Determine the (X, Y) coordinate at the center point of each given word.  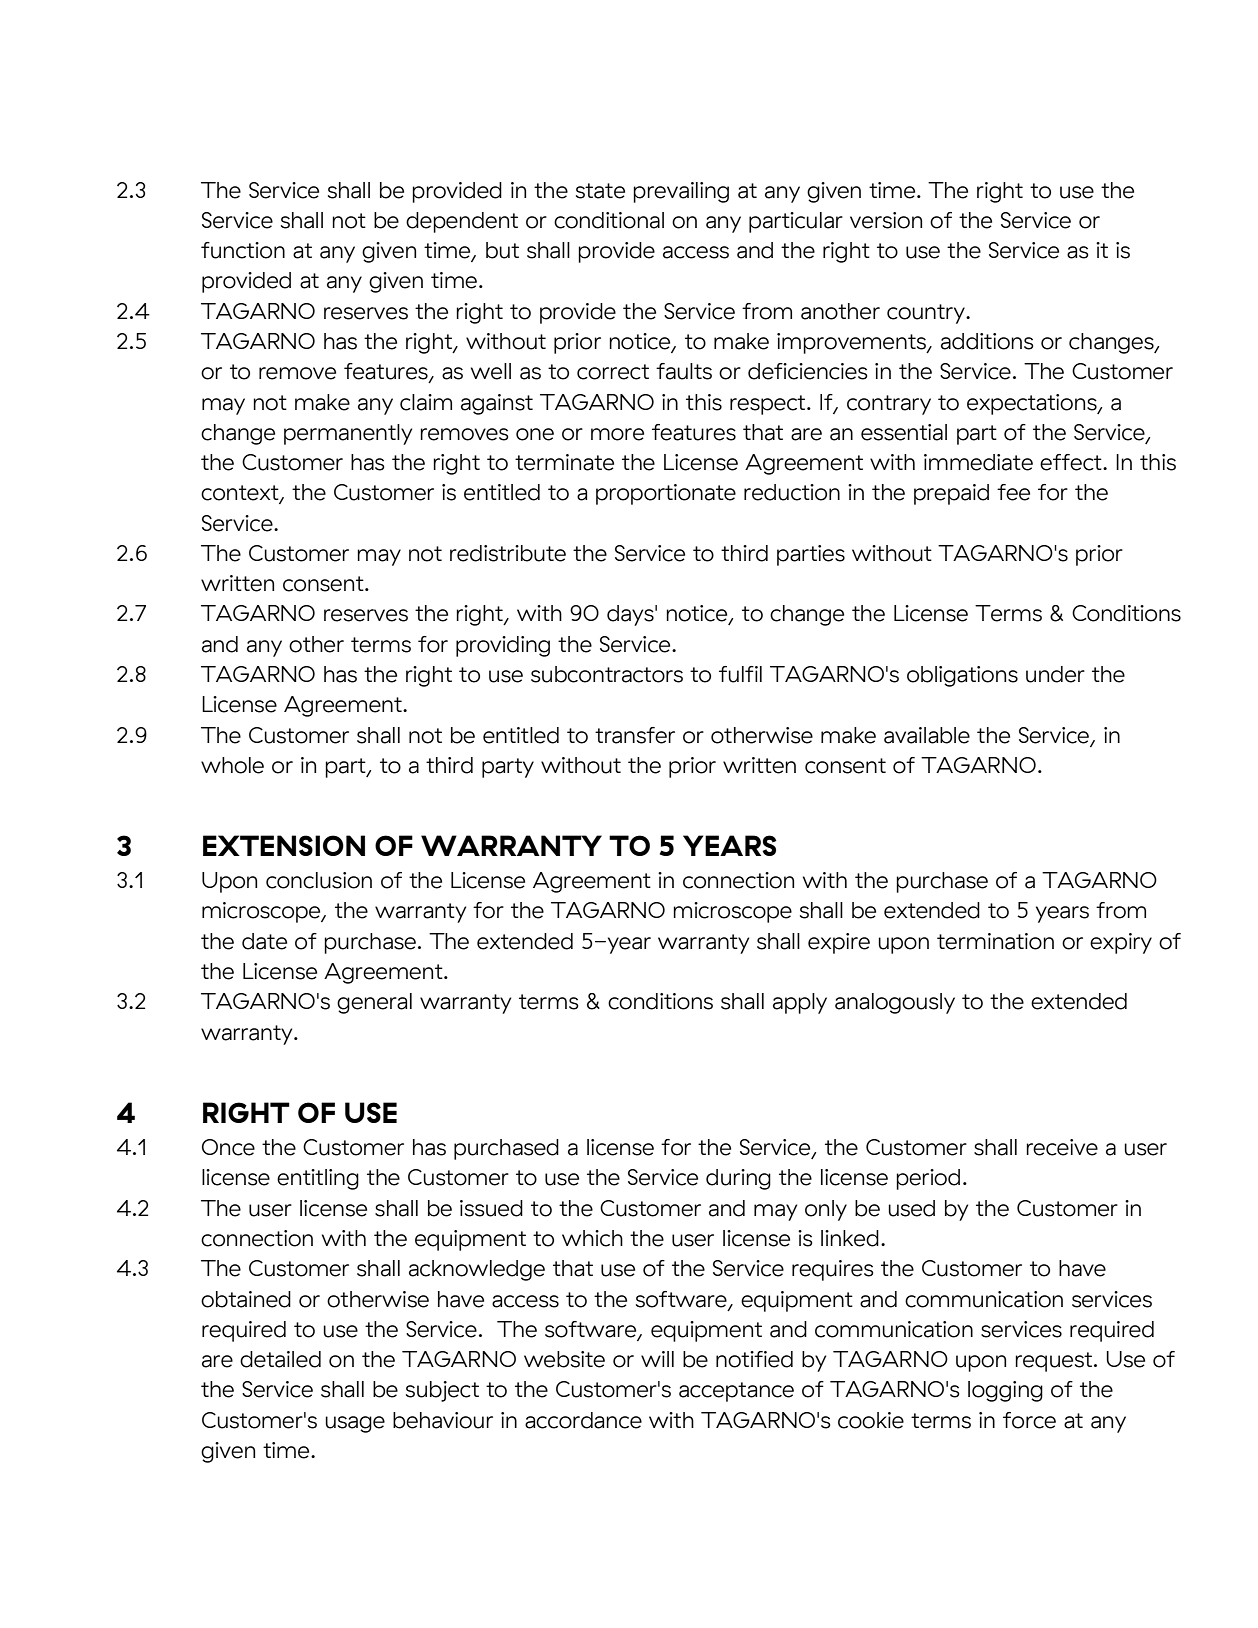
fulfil (740, 674)
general (374, 1003)
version (886, 220)
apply (800, 1003)
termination (995, 941)
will (657, 1359)
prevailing (681, 192)
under (1055, 674)
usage (355, 1424)
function (243, 250)
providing (503, 646)
